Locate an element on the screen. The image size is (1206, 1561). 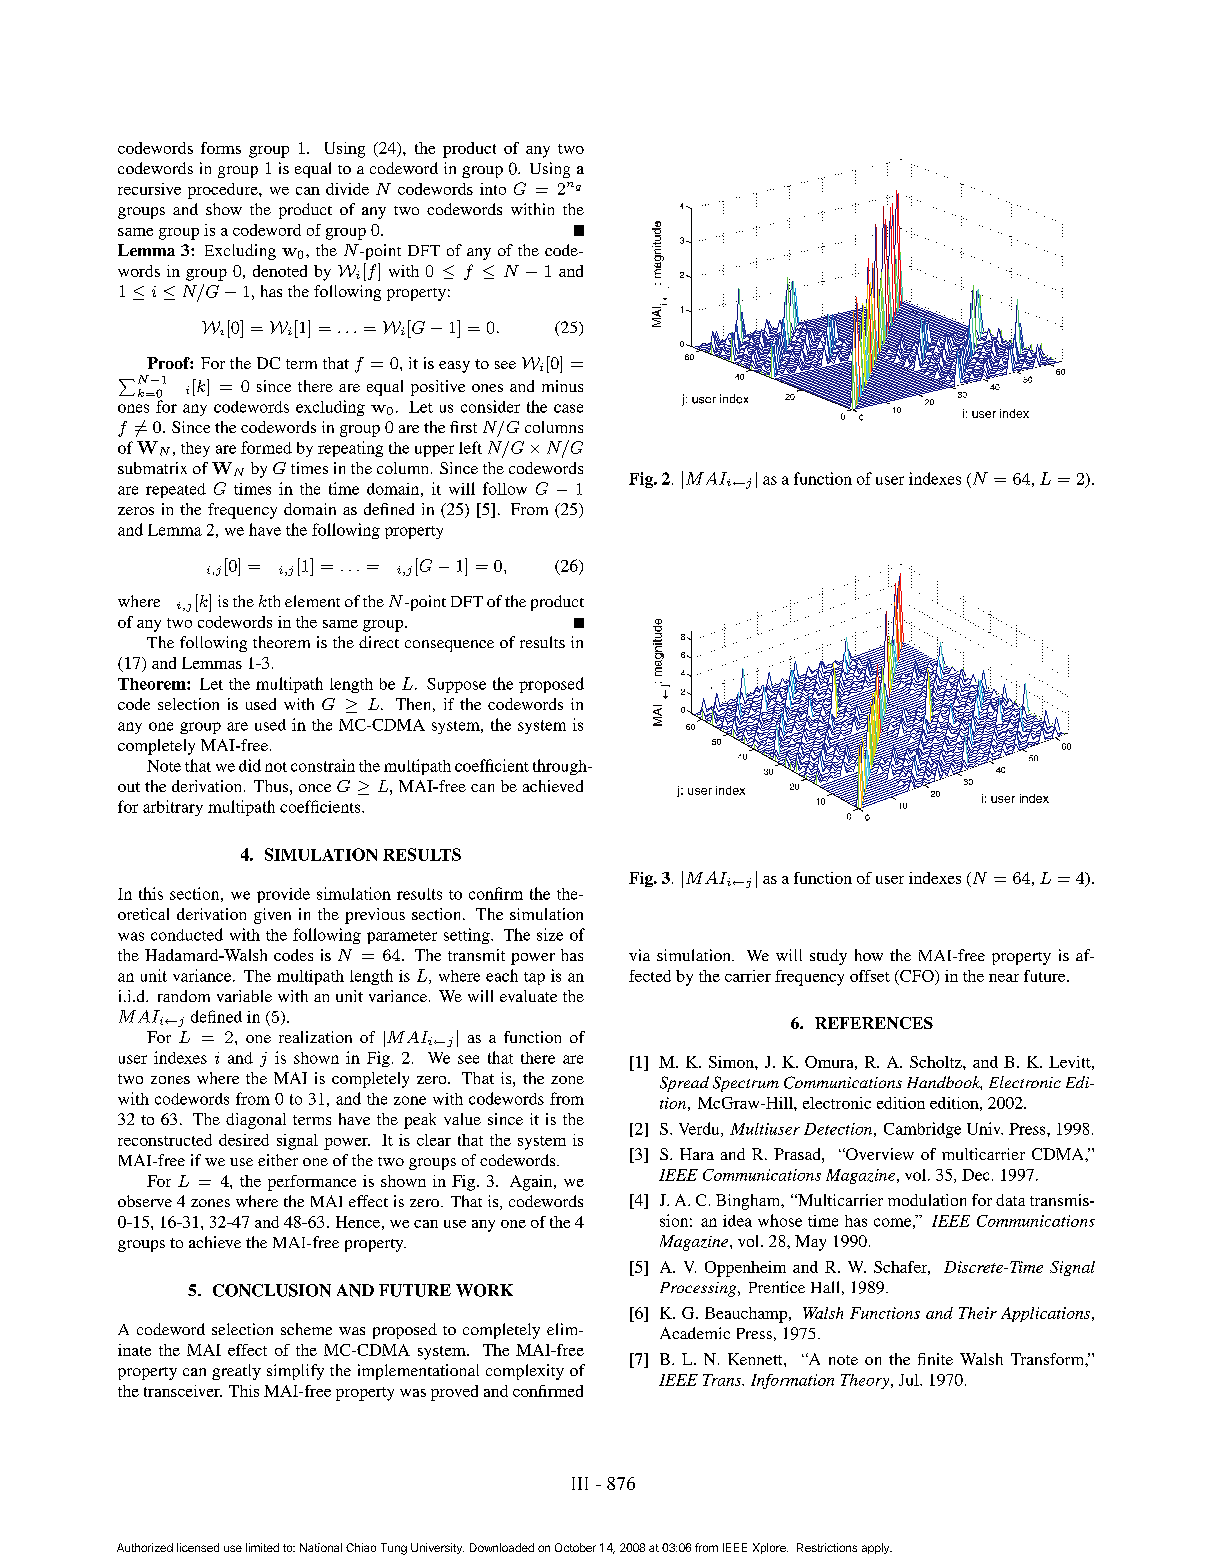
procedure is located at coordinates (224, 191).
